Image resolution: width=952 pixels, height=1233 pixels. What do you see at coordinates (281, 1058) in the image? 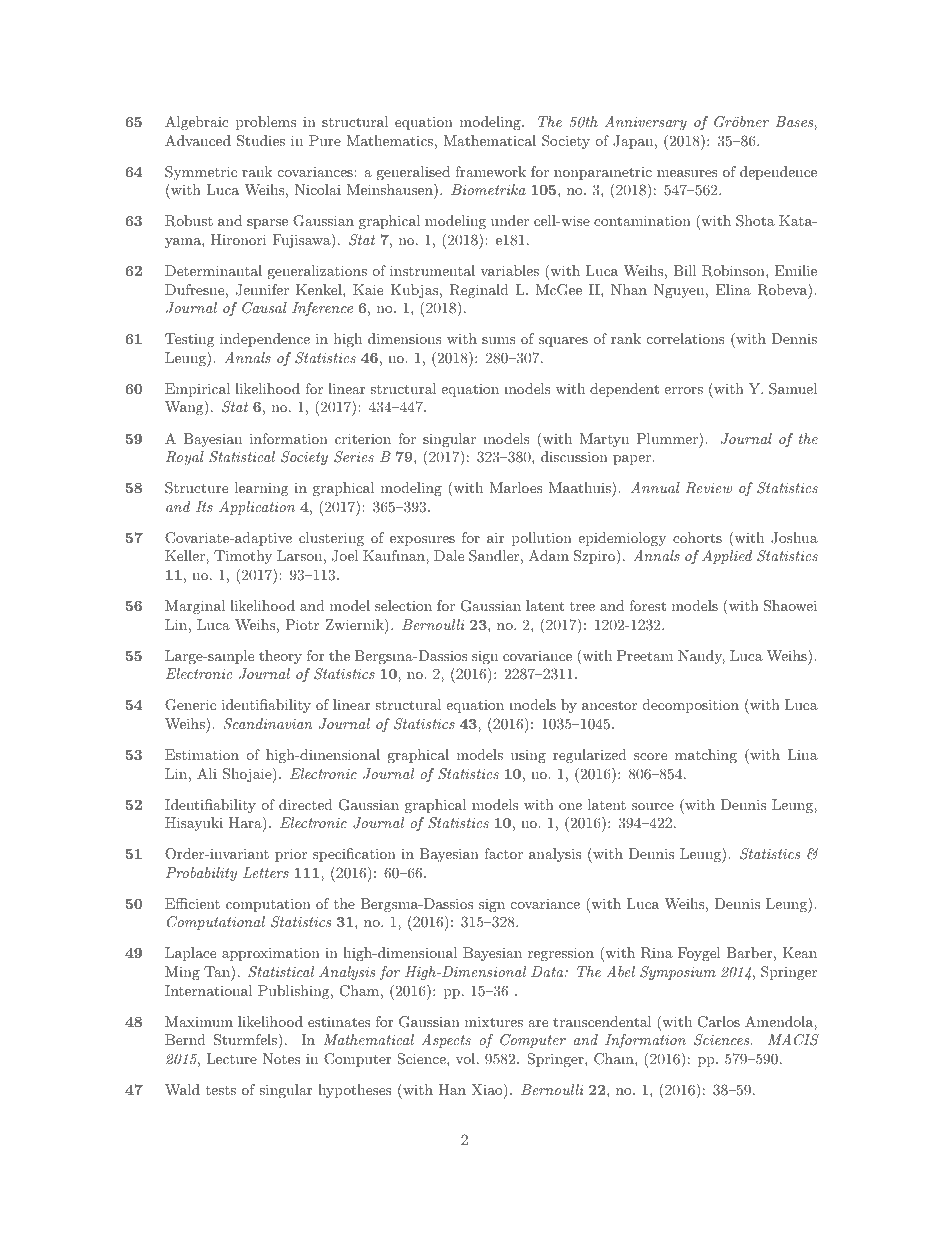
I see `Notes` at bounding box center [281, 1058].
